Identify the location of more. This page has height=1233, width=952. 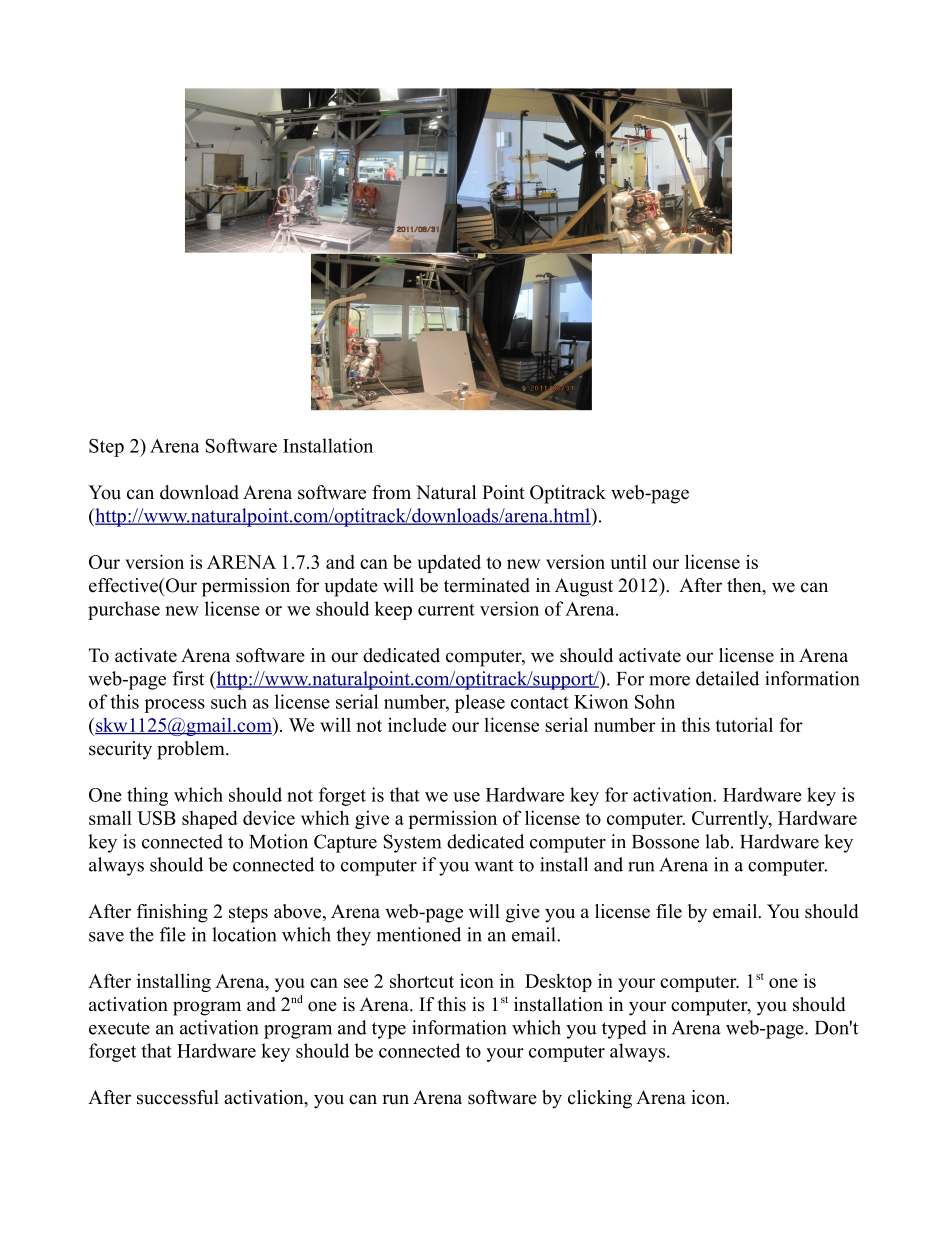
(669, 681).
